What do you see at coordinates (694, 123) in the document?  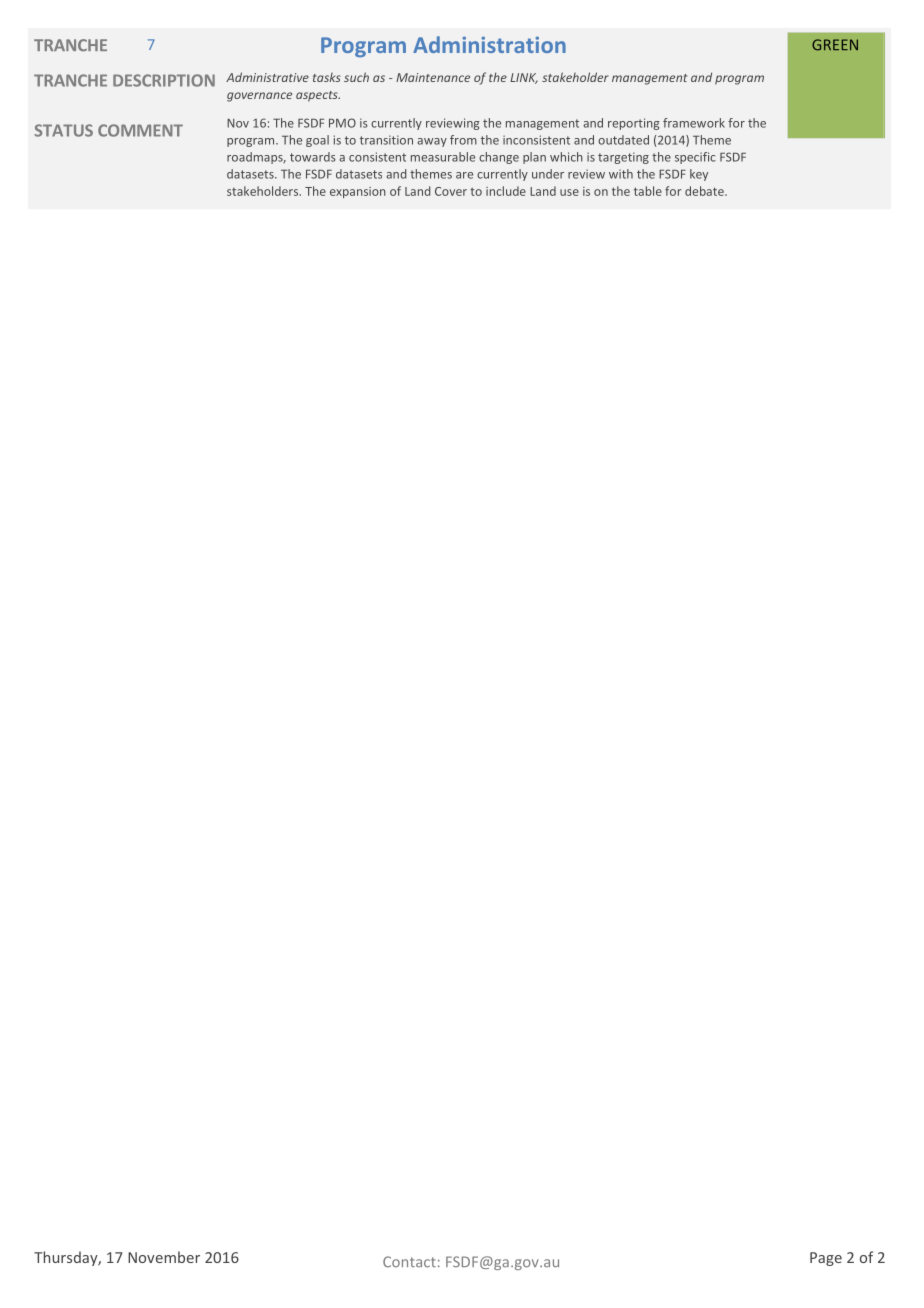 I see `framework` at bounding box center [694, 123].
